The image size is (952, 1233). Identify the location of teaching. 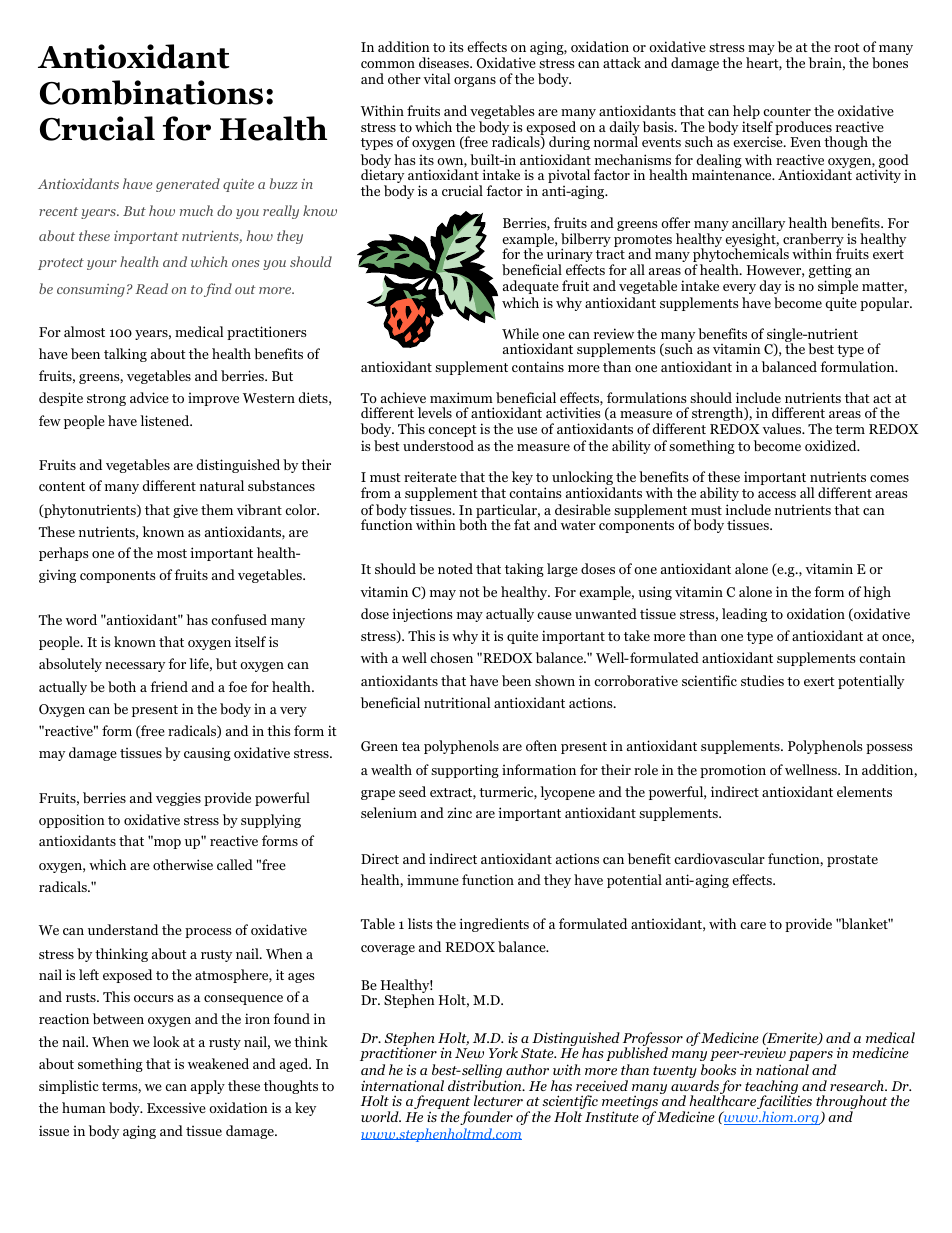
(772, 1088).
